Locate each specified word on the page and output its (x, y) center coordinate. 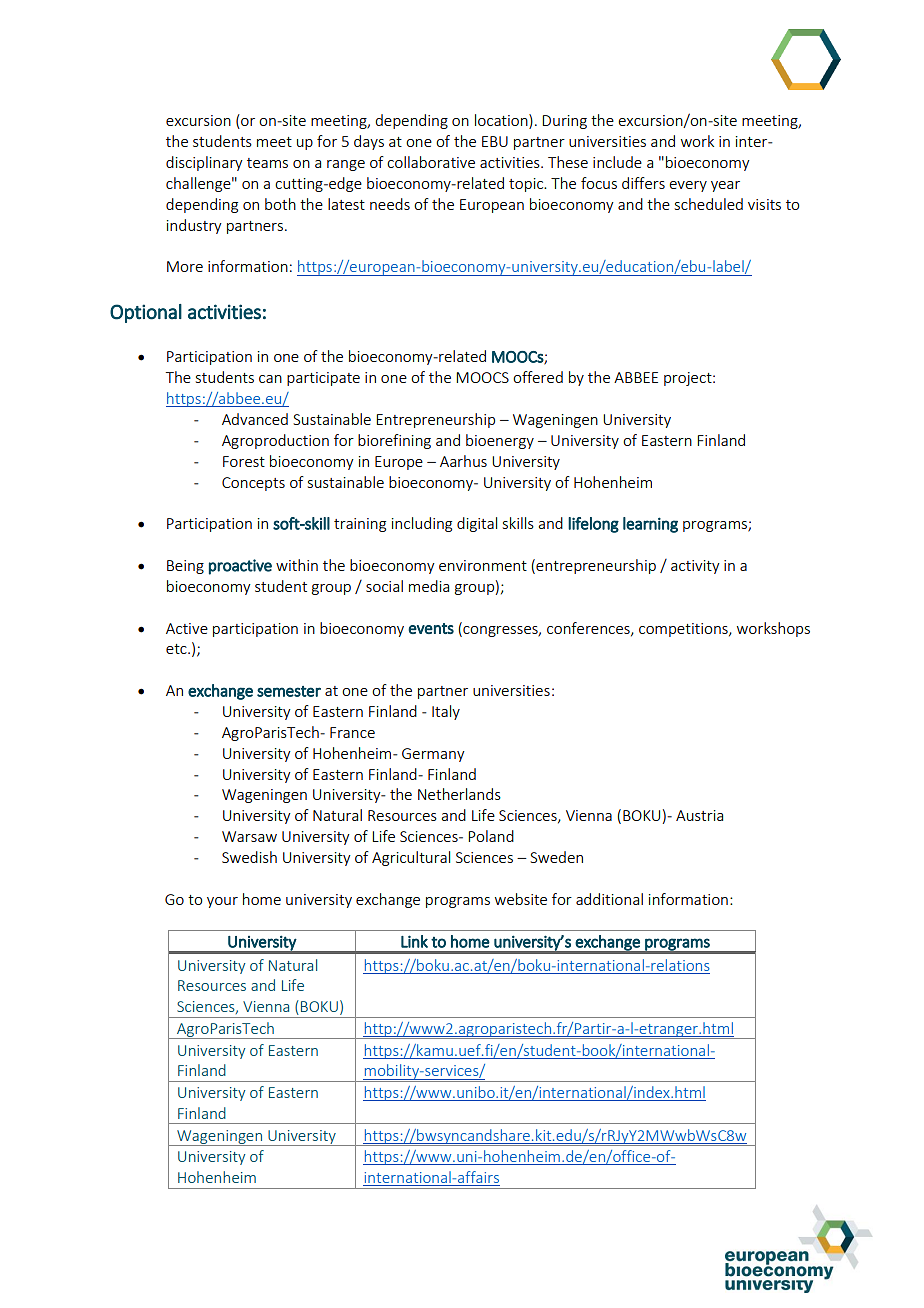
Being (185, 567)
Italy (446, 712)
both (280, 204)
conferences (589, 629)
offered (538, 377)
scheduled (709, 204)
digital (477, 524)
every (688, 186)
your (222, 902)
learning (650, 525)
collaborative (431, 162)
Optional (146, 313)
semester (289, 691)
